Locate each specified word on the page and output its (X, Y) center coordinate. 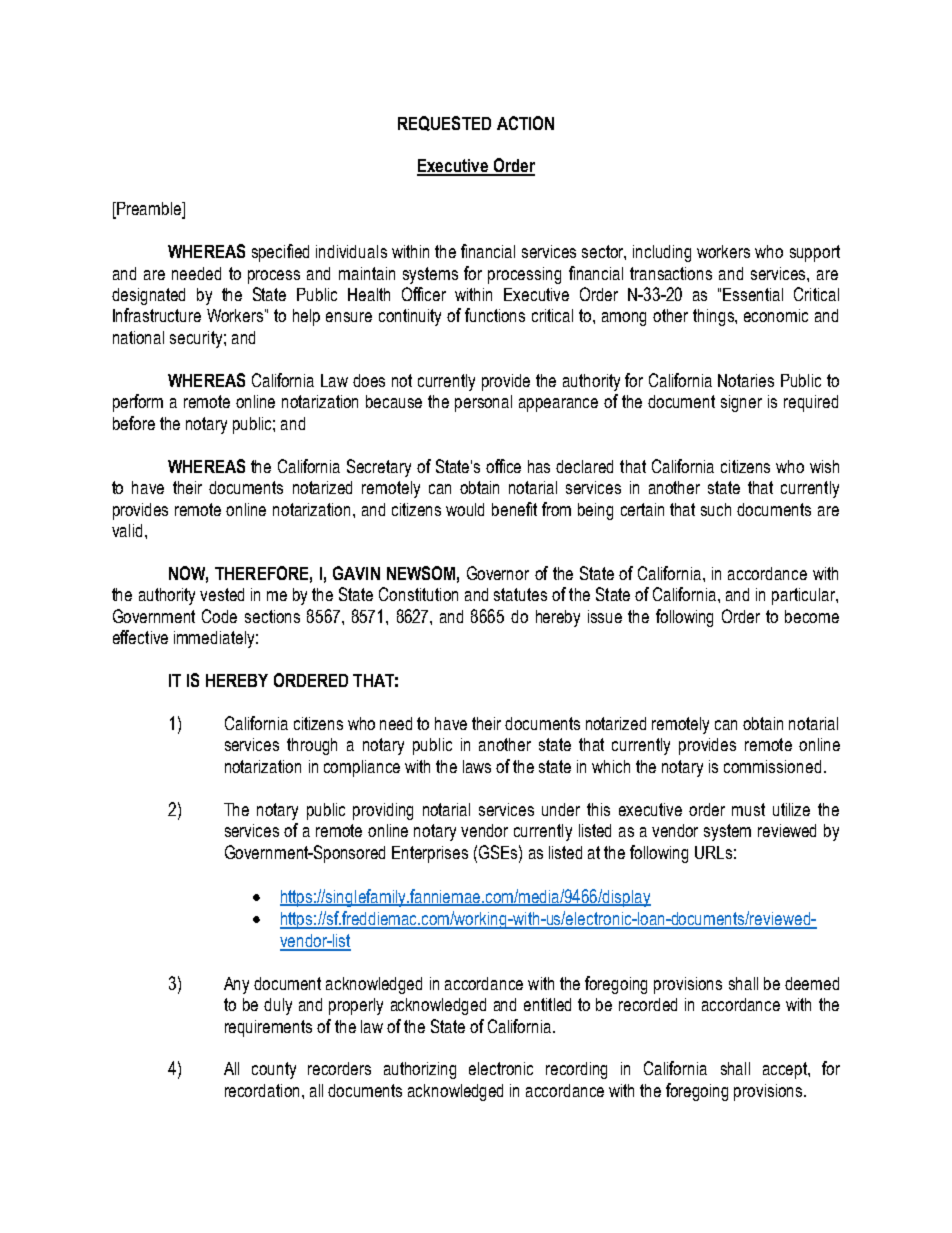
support (815, 253)
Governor (498, 573)
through (312, 746)
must (748, 809)
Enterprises (430, 854)
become (812, 616)
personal (483, 403)
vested (222, 594)
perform (138, 403)
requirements (268, 1028)
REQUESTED (444, 123)
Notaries (746, 380)
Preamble (149, 210)
